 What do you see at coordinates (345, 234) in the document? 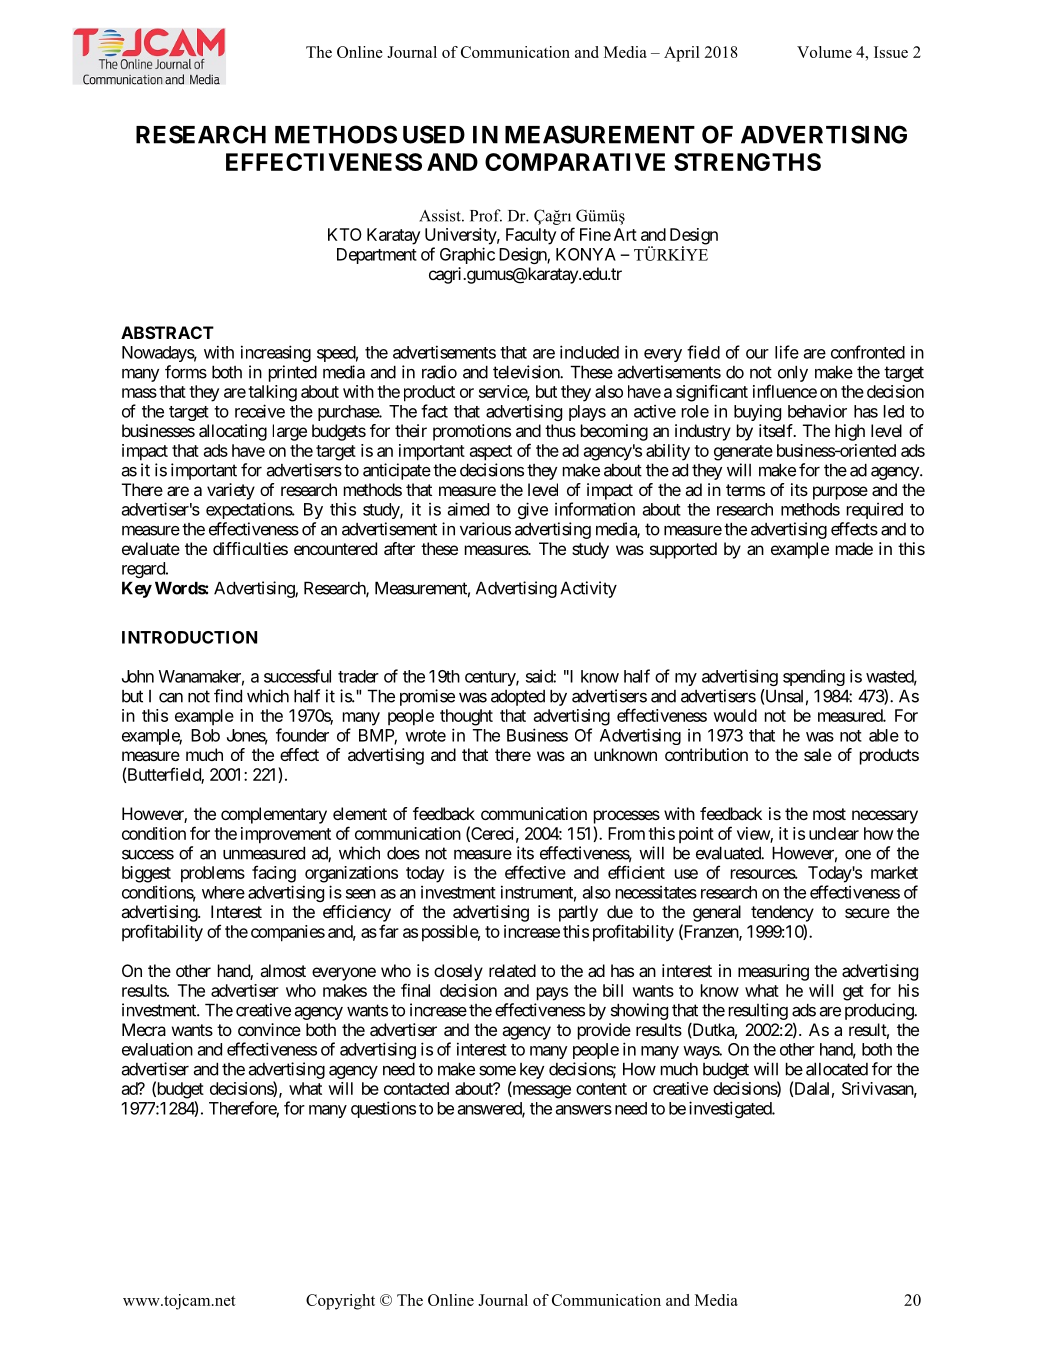
I see `KTO` at bounding box center [345, 234].
